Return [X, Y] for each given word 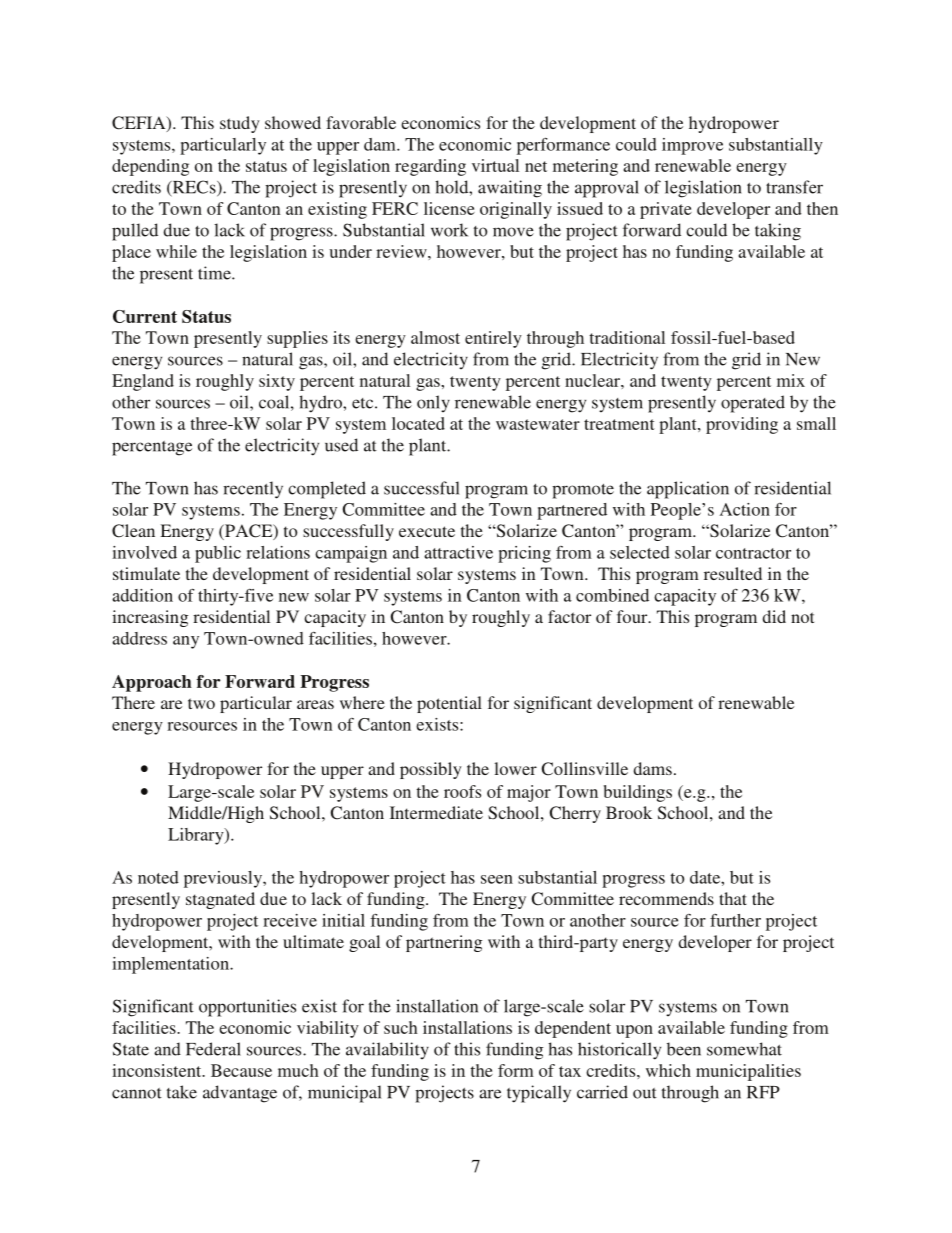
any [186, 642]
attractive [458, 552]
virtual [495, 165]
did [774, 616]
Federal [213, 1049]
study [240, 124]
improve [692, 146]
